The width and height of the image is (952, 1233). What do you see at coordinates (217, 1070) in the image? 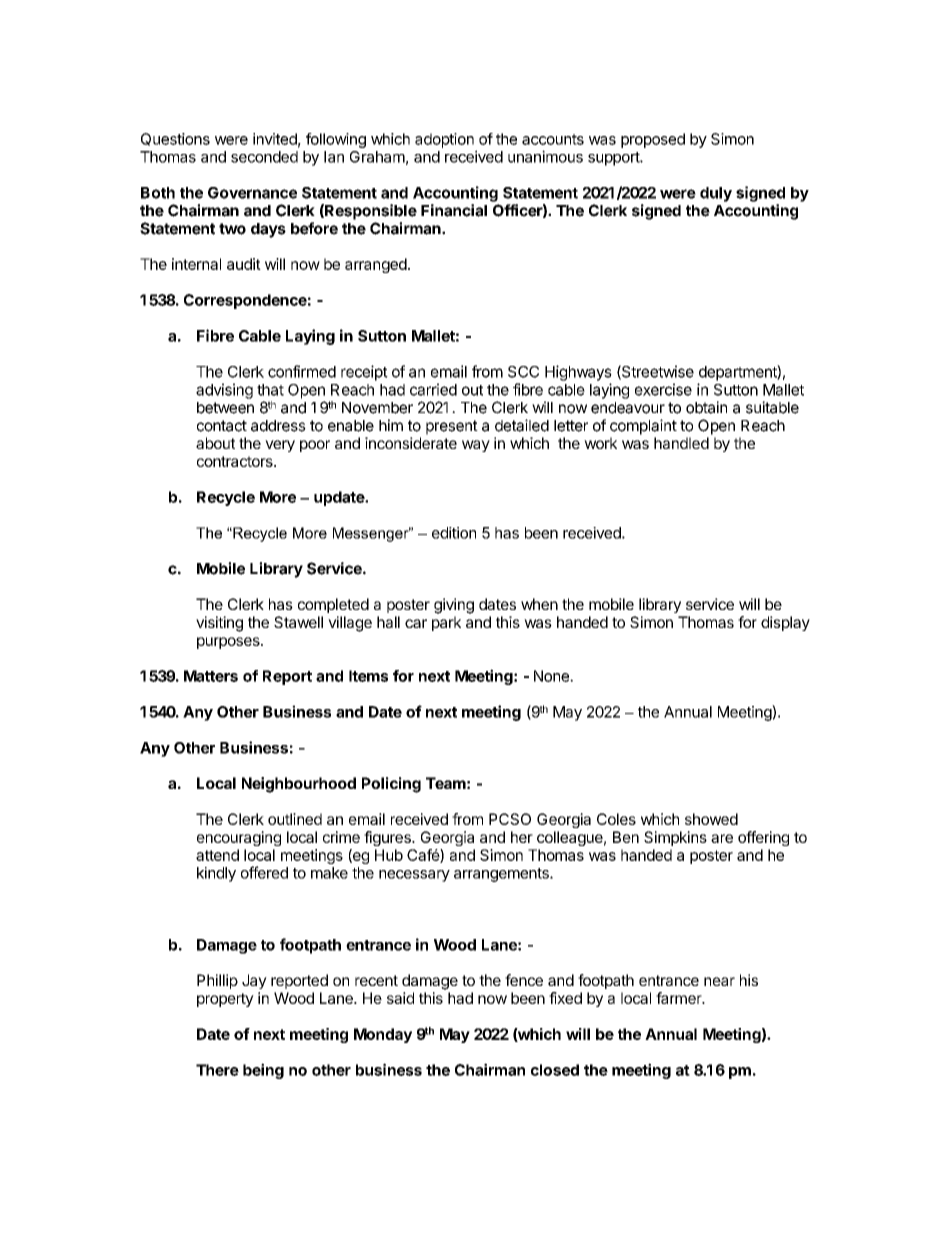
I see `There` at bounding box center [217, 1070].
